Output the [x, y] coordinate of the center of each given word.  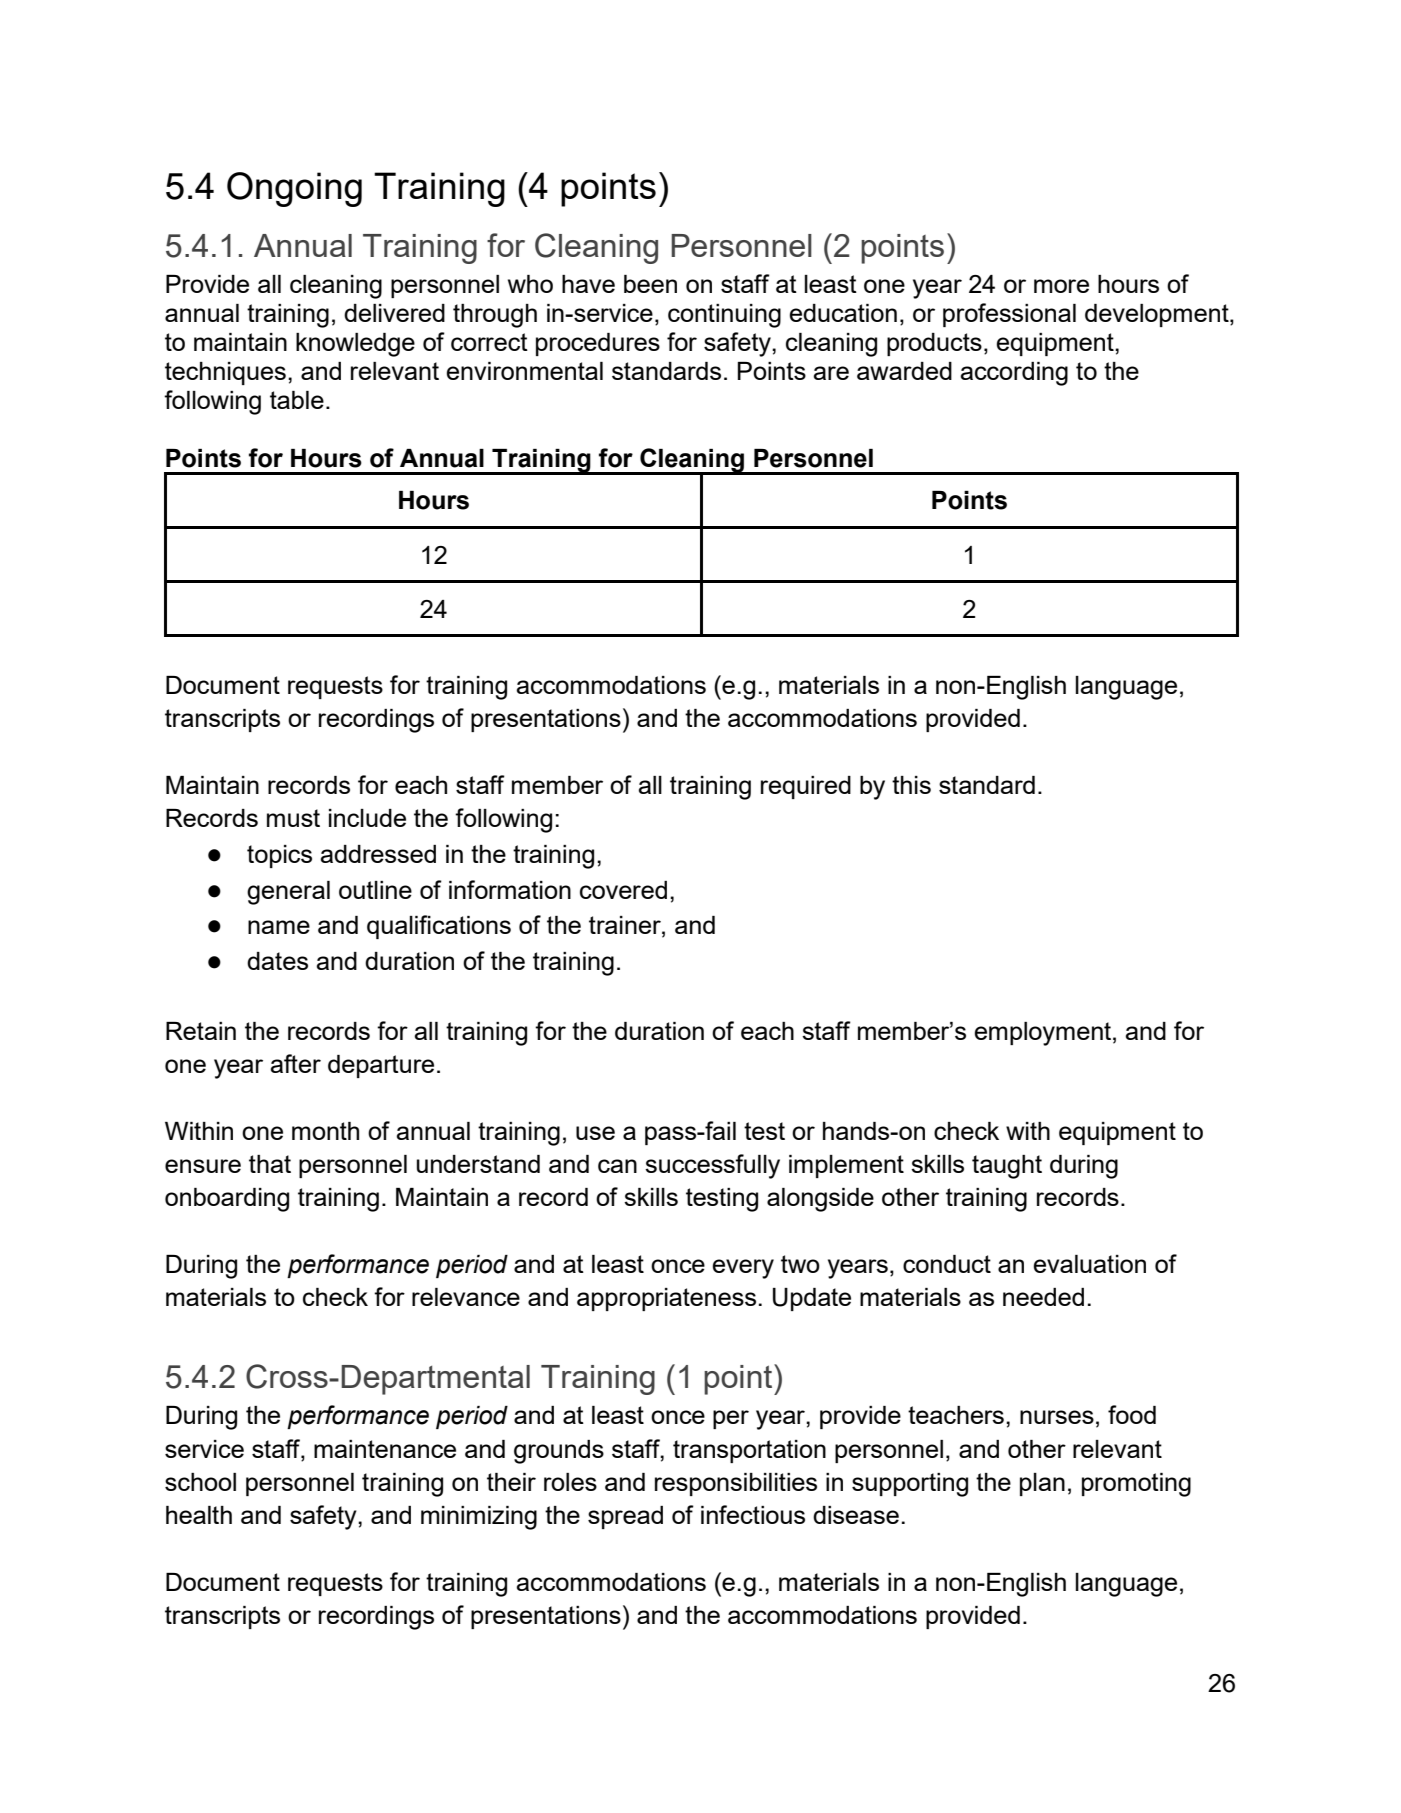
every [743, 1269]
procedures [598, 344]
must [293, 818]
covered [623, 890]
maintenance [385, 1449]
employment [1042, 1034]
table [297, 400]
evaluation [1089, 1264]
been [650, 284]
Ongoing [294, 189]
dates [277, 961]
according [1014, 374]
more [1061, 286]
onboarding [227, 1200]
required [806, 787]
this [911, 785]
